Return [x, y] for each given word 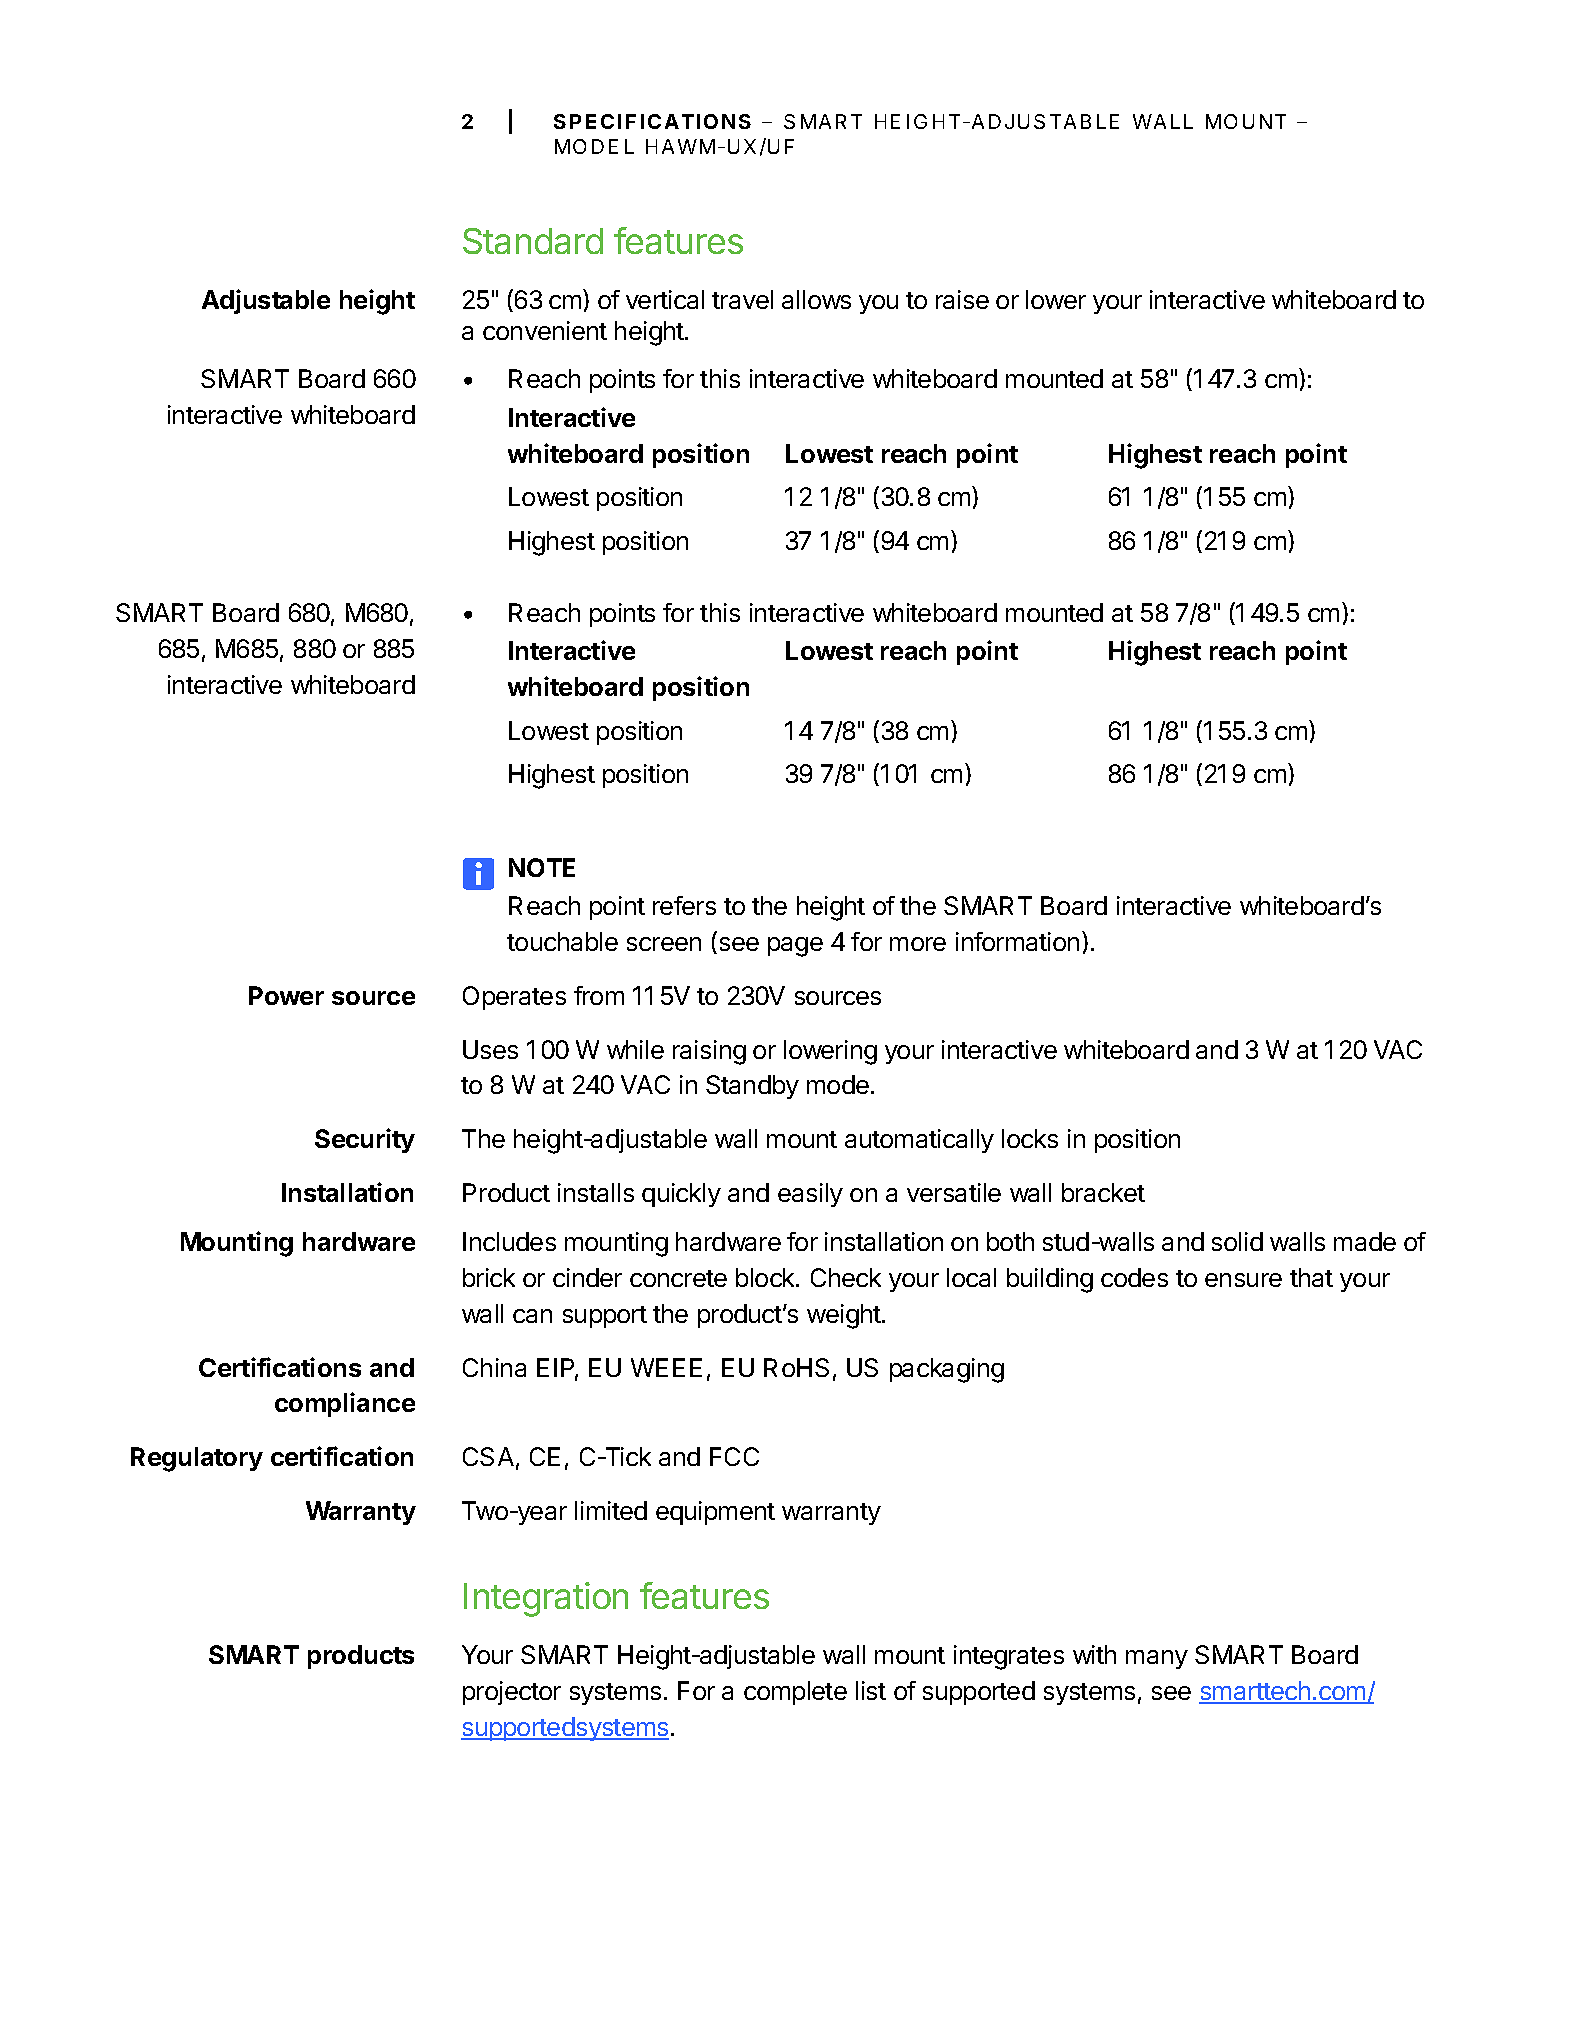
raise [962, 299]
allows [816, 299]
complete [795, 1693]
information [1017, 941]
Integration [546, 1599]
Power [286, 995]
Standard [533, 241]
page [795, 947]
